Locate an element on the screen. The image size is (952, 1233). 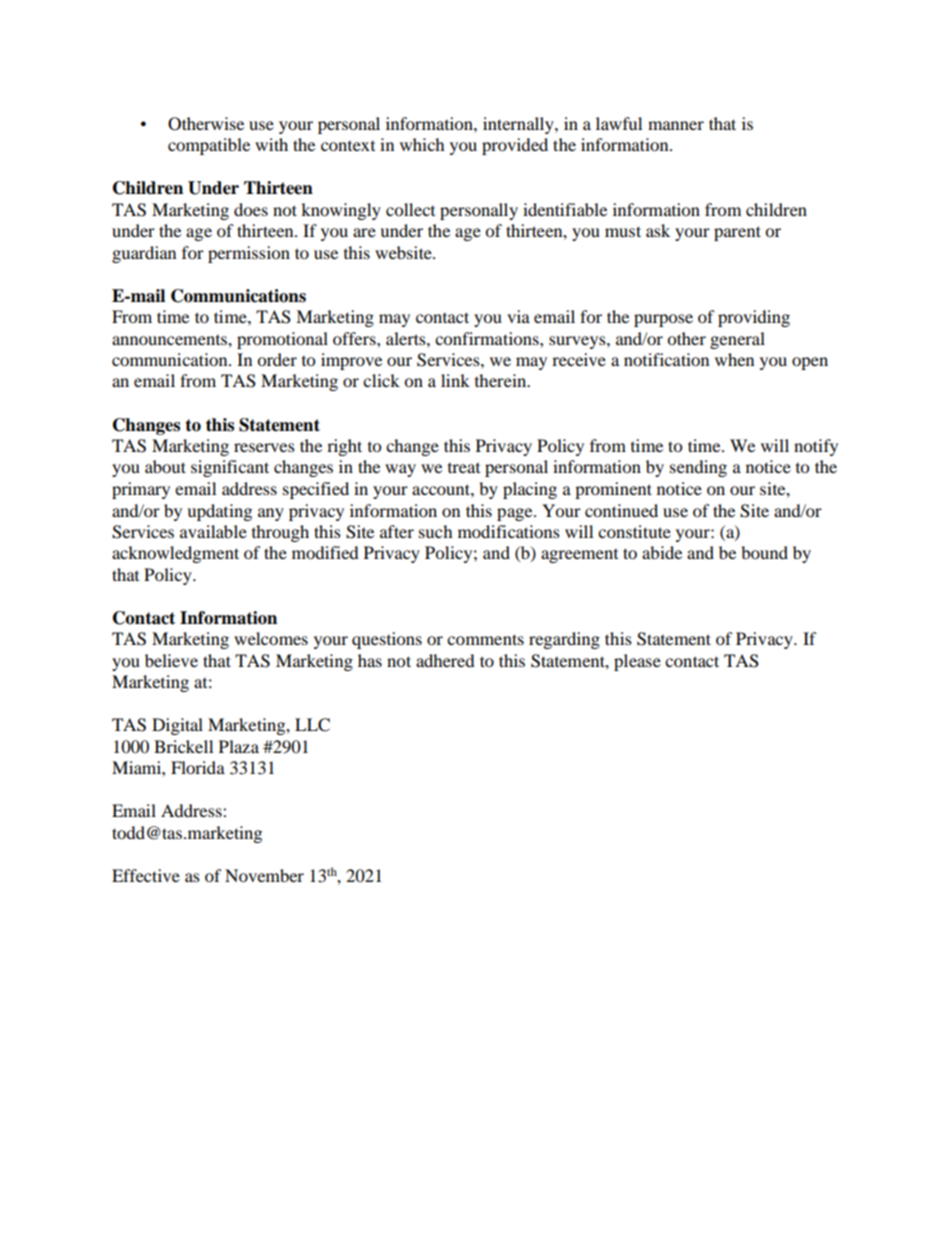
adhered is located at coordinates (445, 660).
